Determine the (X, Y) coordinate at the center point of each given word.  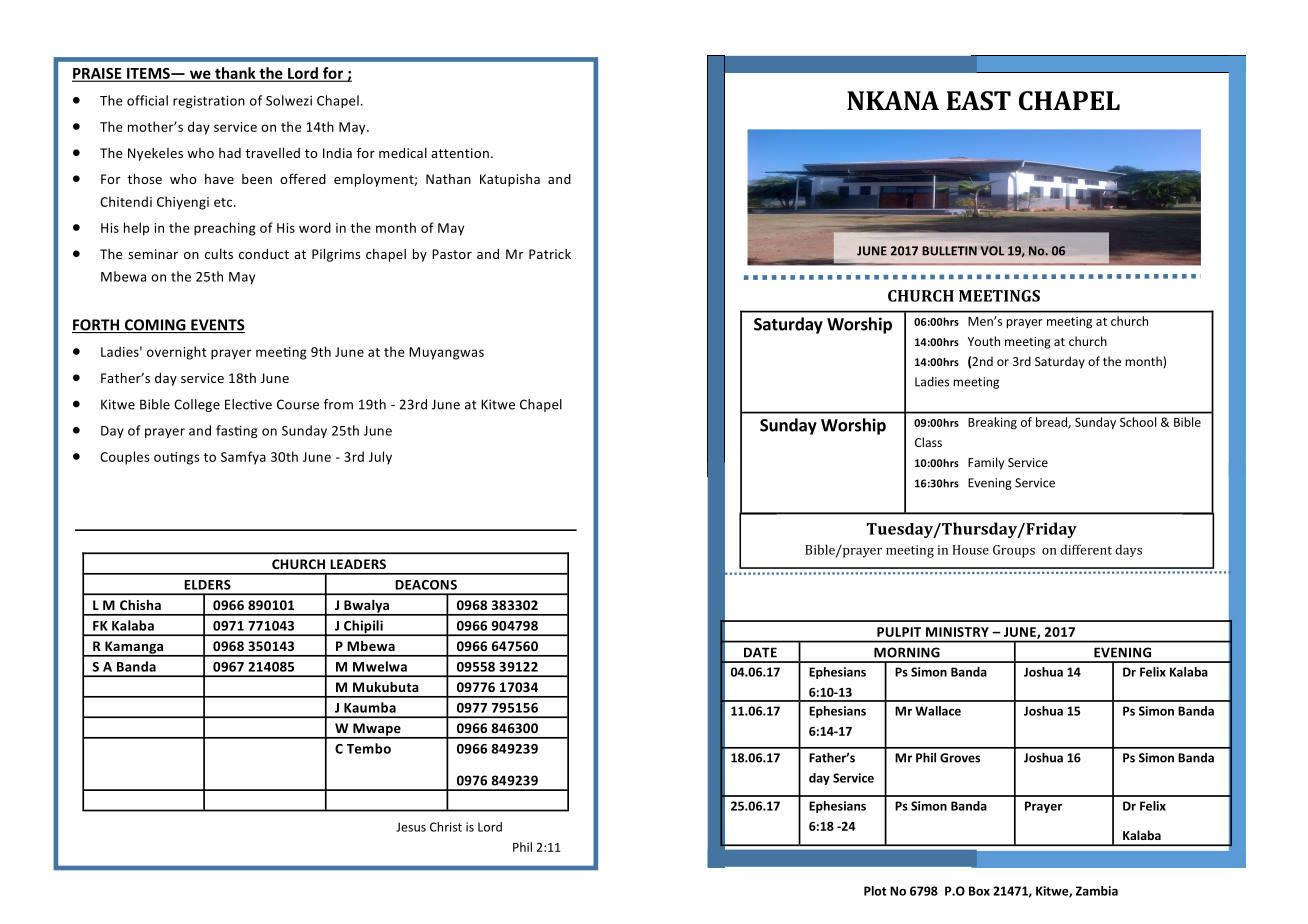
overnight (177, 353)
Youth (984, 341)
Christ (446, 827)
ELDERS (207, 585)
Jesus (411, 827)
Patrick (550, 254)
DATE (760, 652)
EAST (979, 101)
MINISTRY (957, 632)
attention (460, 153)
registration (209, 102)
